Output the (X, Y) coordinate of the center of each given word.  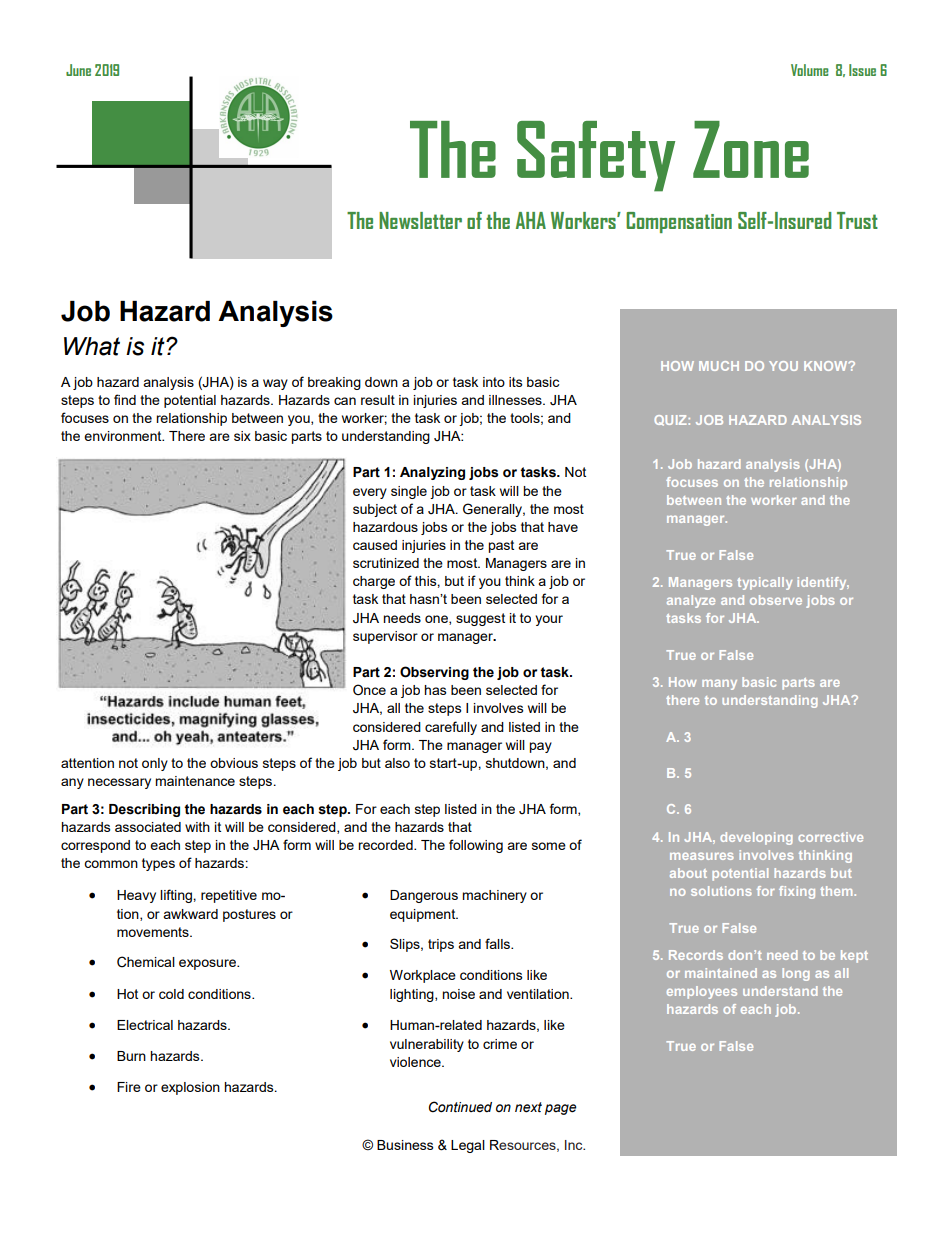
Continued (460, 1107)
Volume (810, 70)
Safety (596, 156)
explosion (190, 1088)
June (78, 70)
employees (702, 992)
